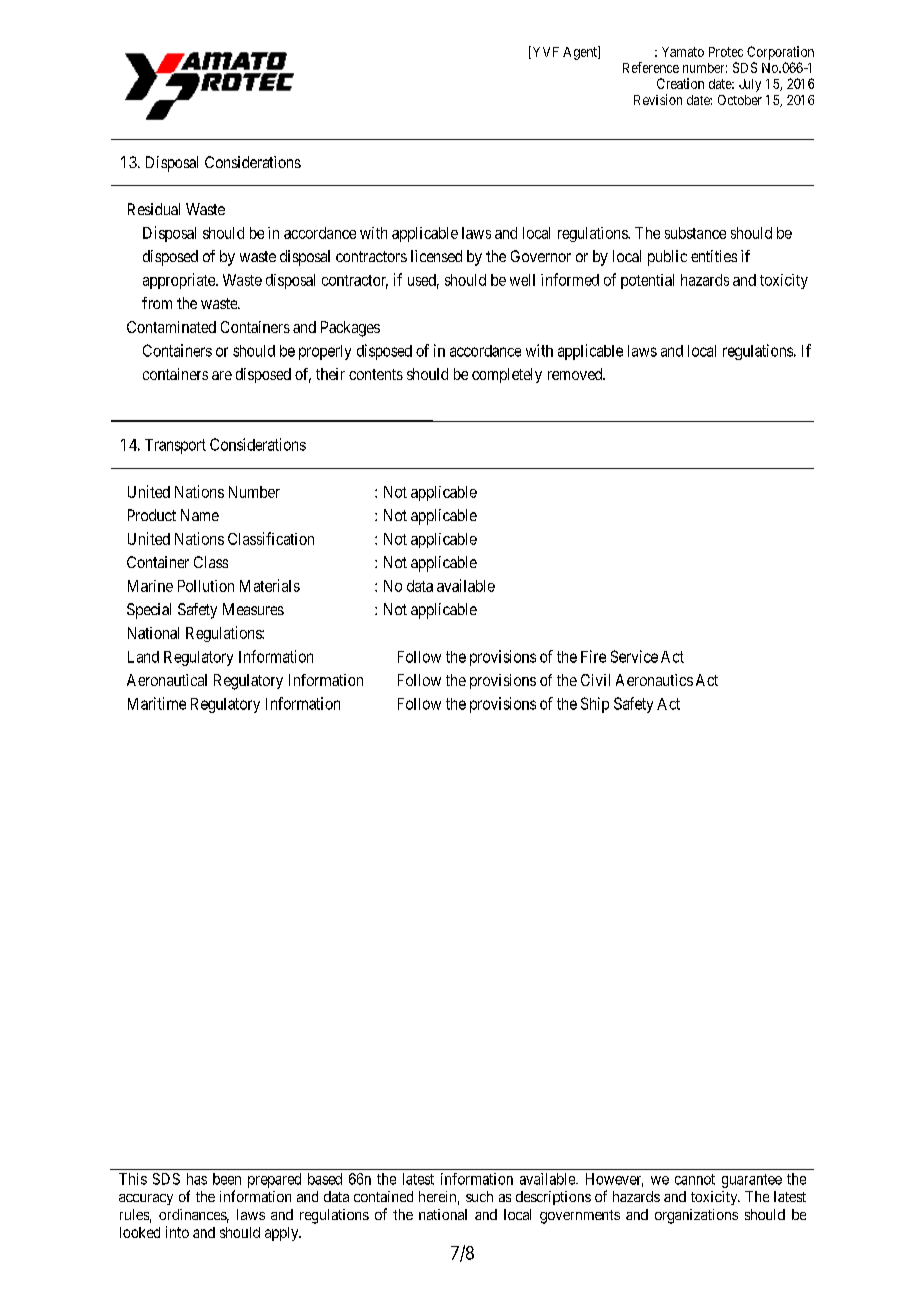 Image resolution: width=924 pixels, height=1308 pixels. Describe the element at coordinates (654, 680) in the screenshot. I see `Aeronautics` at that location.
